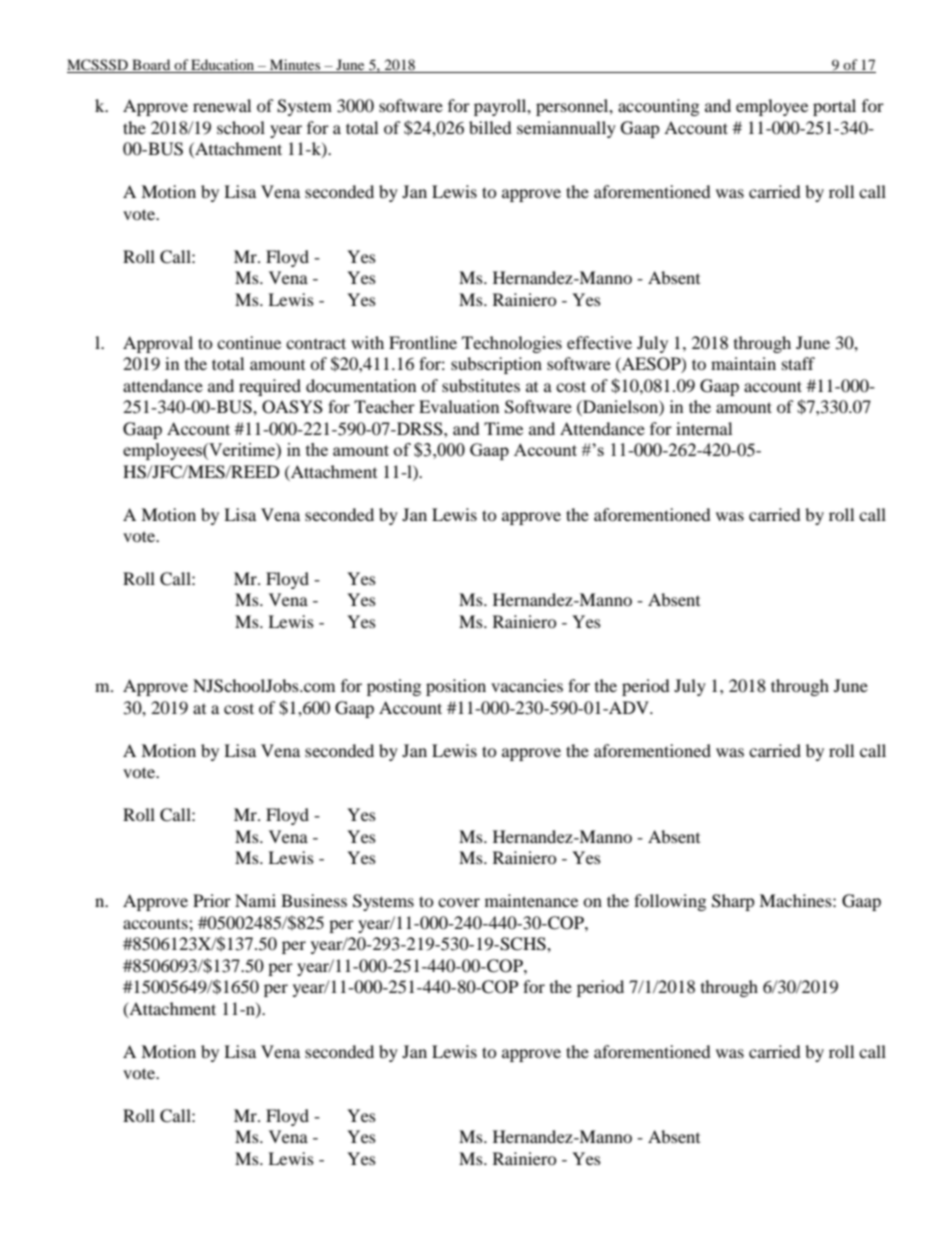  What do you see at coordinates (834, 107) in the document?
I see `portal` at bounding box center [834, 107].
